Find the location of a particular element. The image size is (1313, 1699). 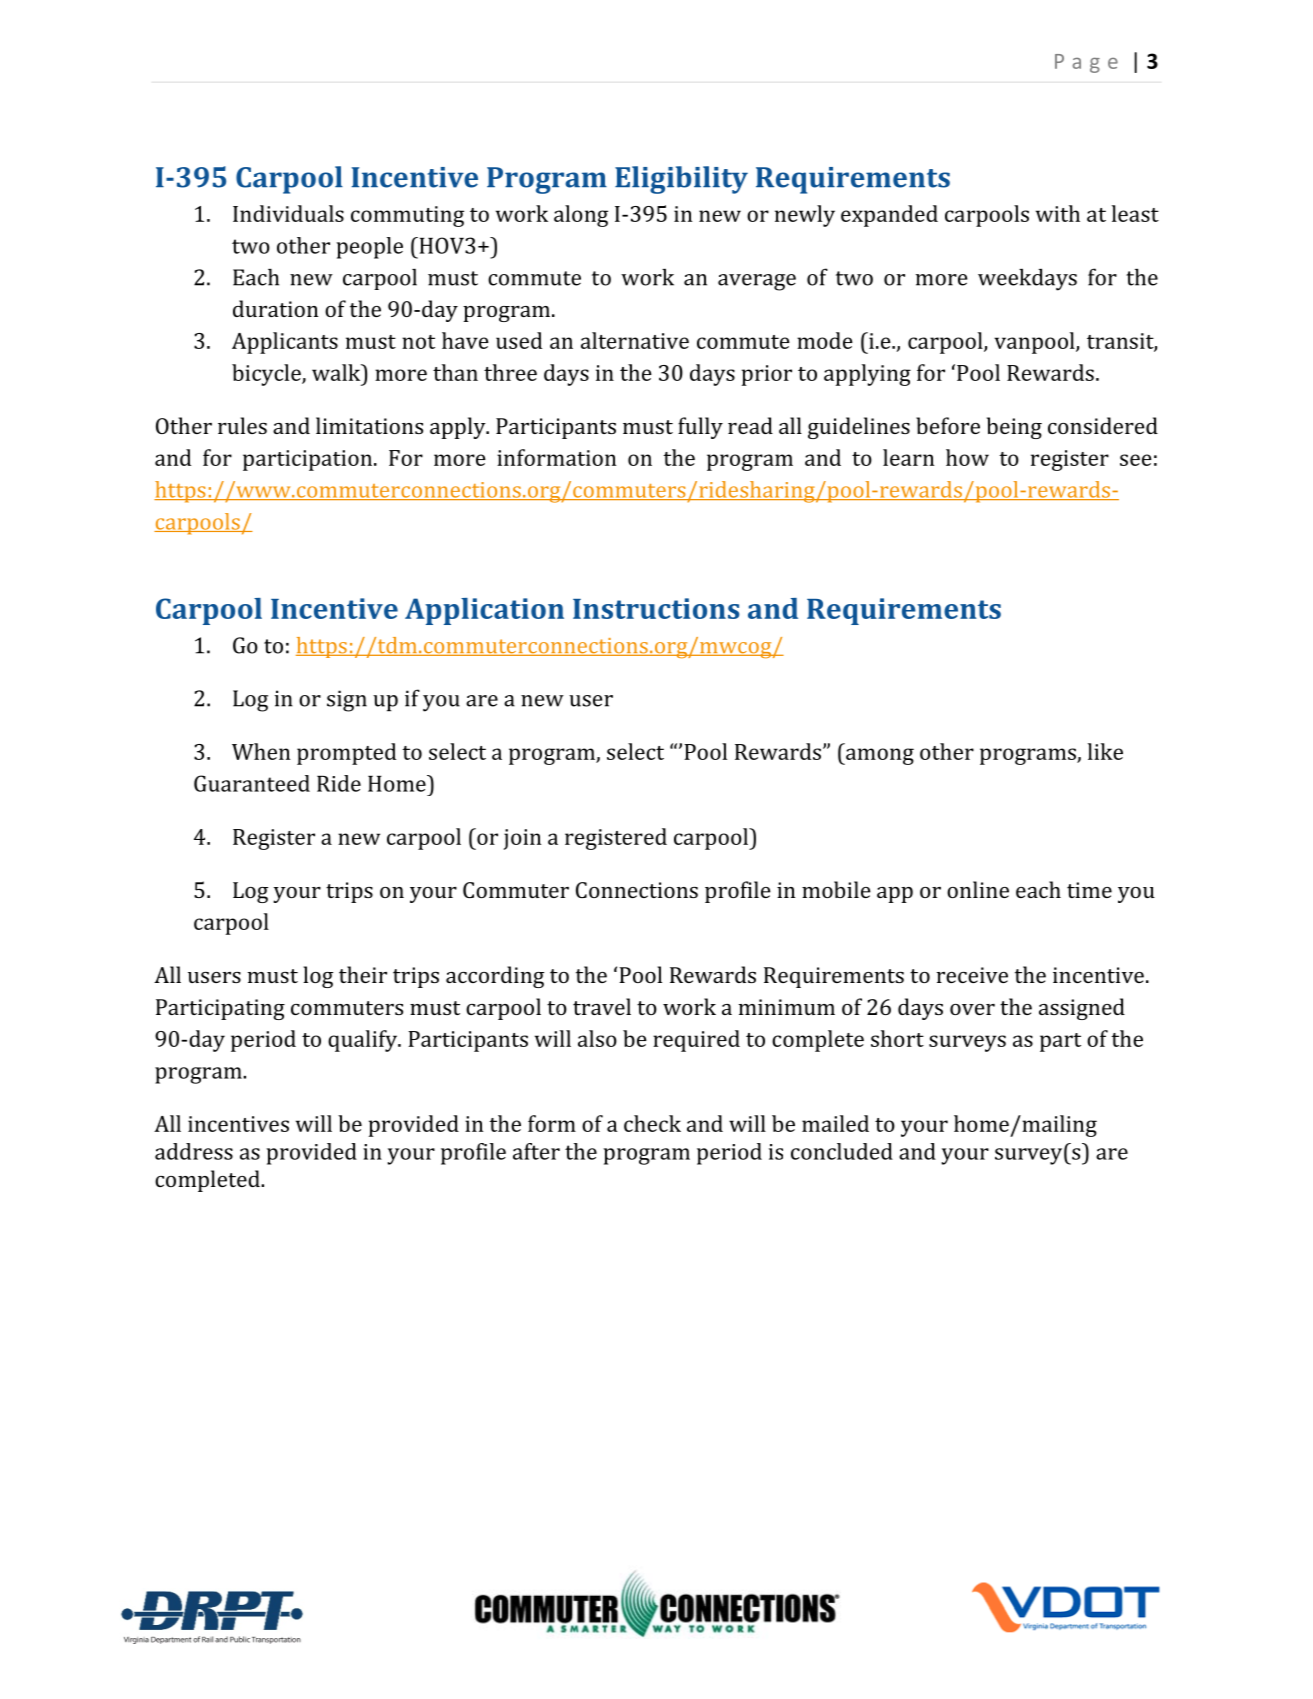

Instructions is located at coordinates (656, 608).
